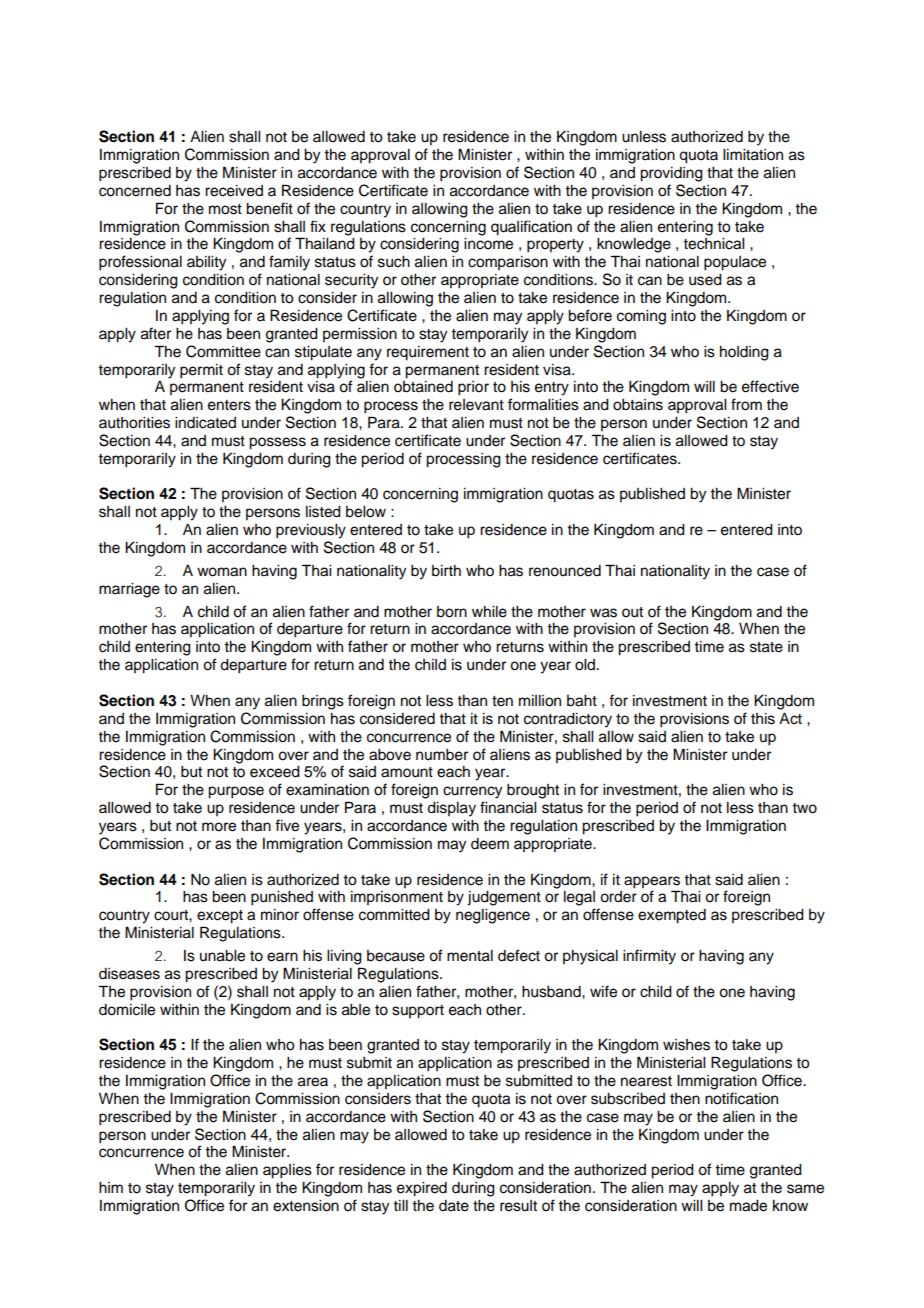 Image resolution: width=924 pixels, height=1308 pixels. Describe the element at coordinates (472, 792) in the document. I see `currency` at that location.
